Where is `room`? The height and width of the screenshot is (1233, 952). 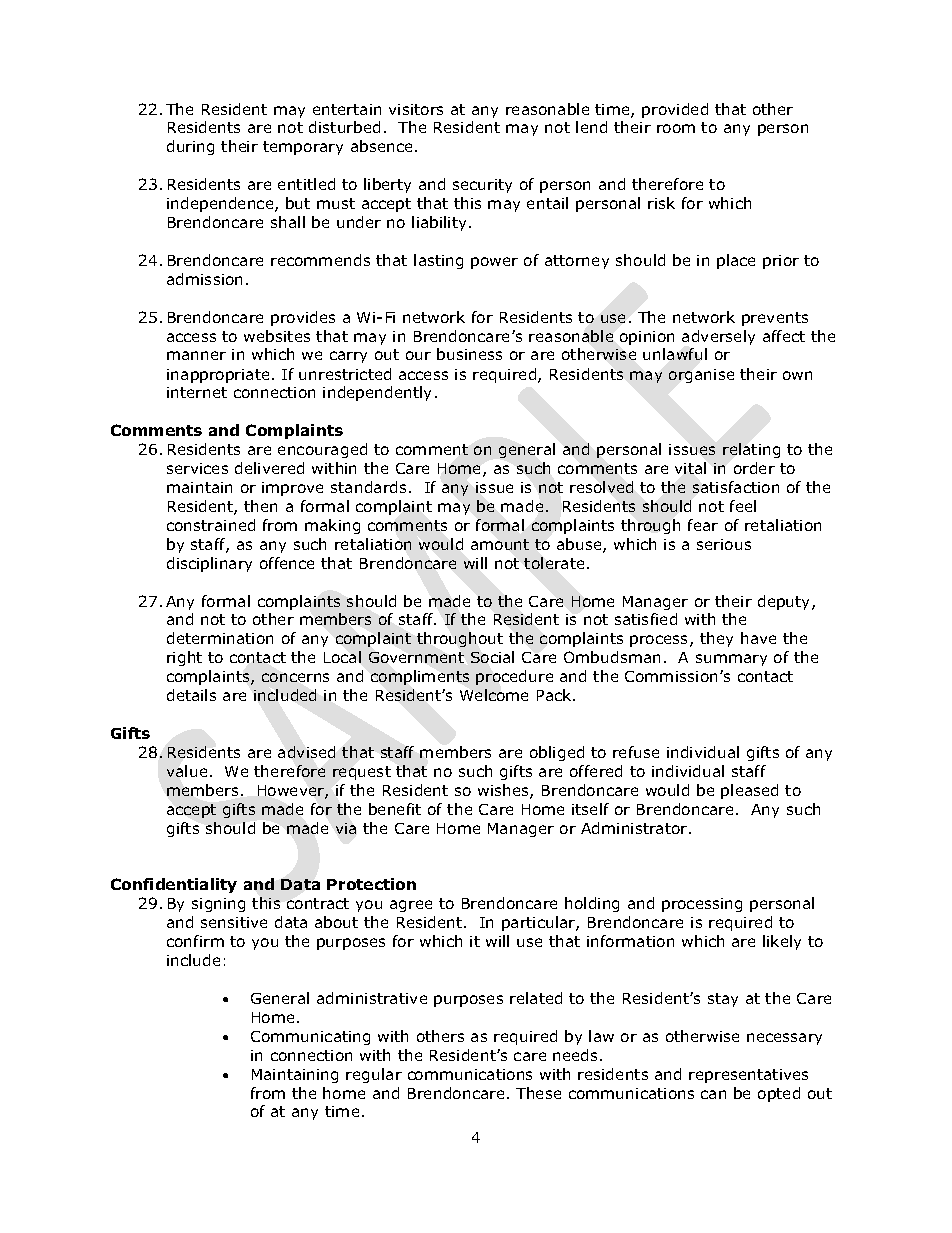 room is located at coordinates (676, 128).
